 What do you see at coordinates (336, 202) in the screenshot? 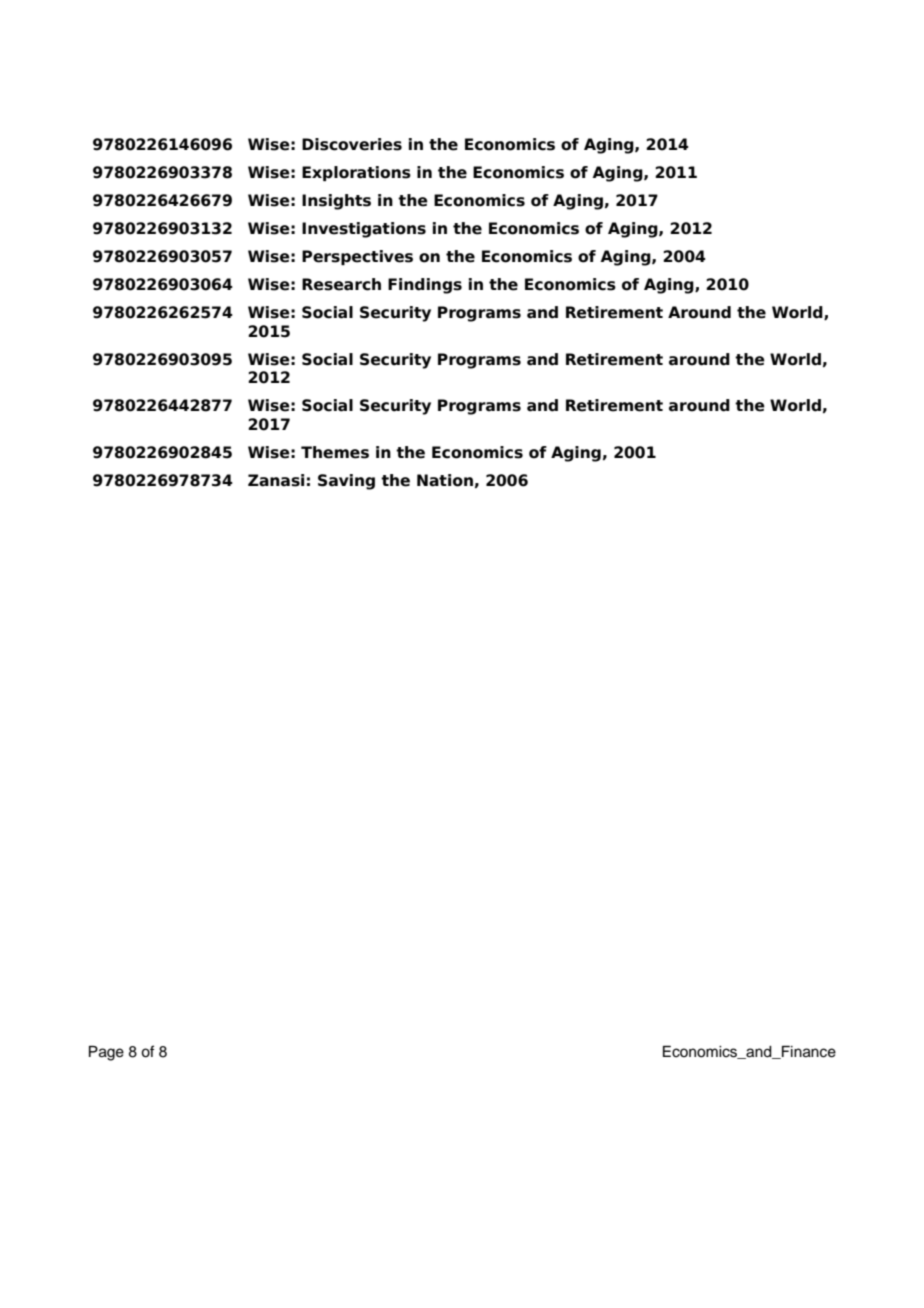
I see `Insights` at bounding box center [336, 202].
